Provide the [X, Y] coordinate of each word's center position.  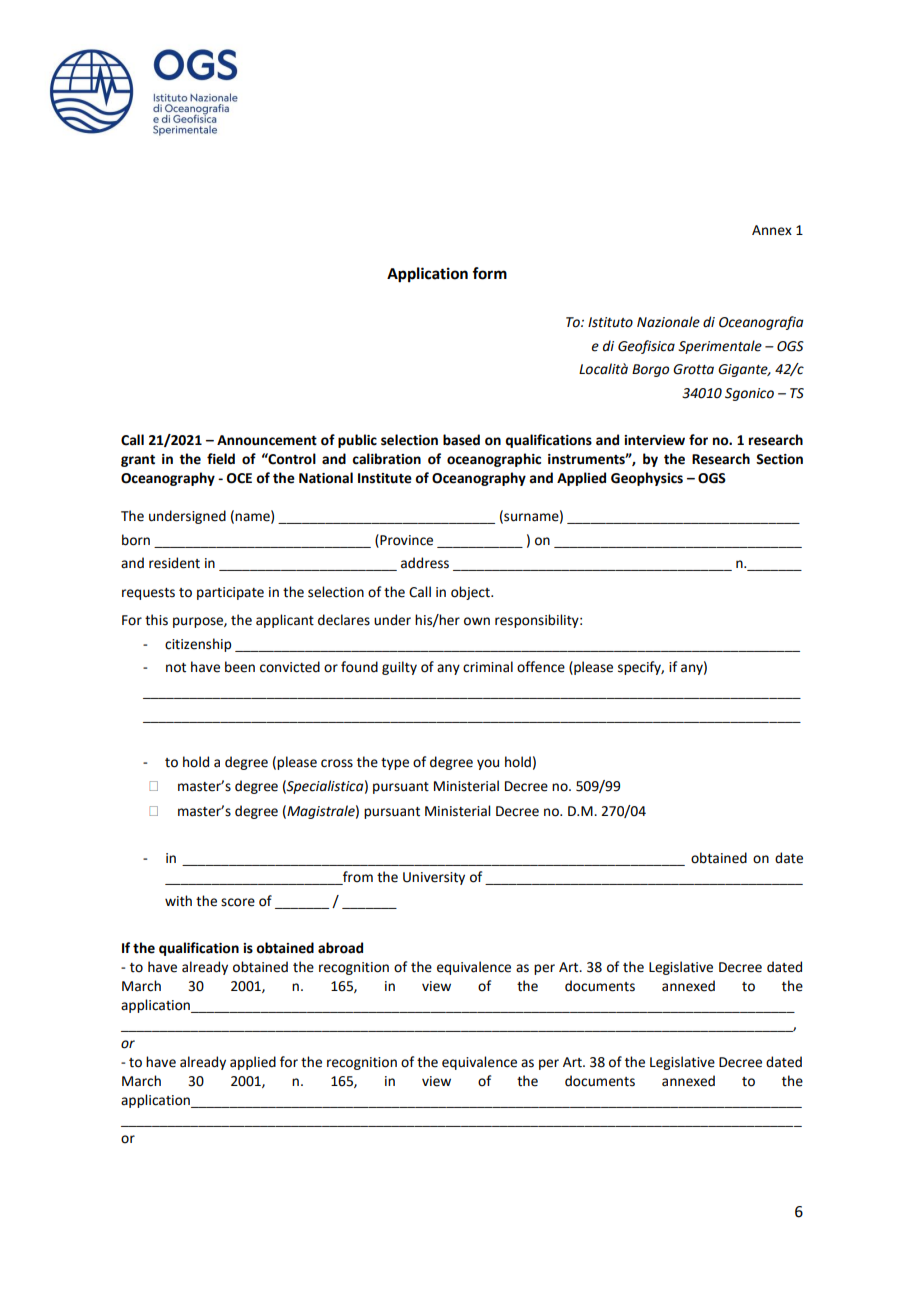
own [477, 621]
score [238, 902]
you [488, 764]
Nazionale [668, 322]
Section [779, 459]
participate [230, 593]
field [221, 459]
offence [541, 667]
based [461, 440]
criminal [488, 667]
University [434, 878]
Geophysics [647, 479]
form [489, 273]
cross [337, 763]
